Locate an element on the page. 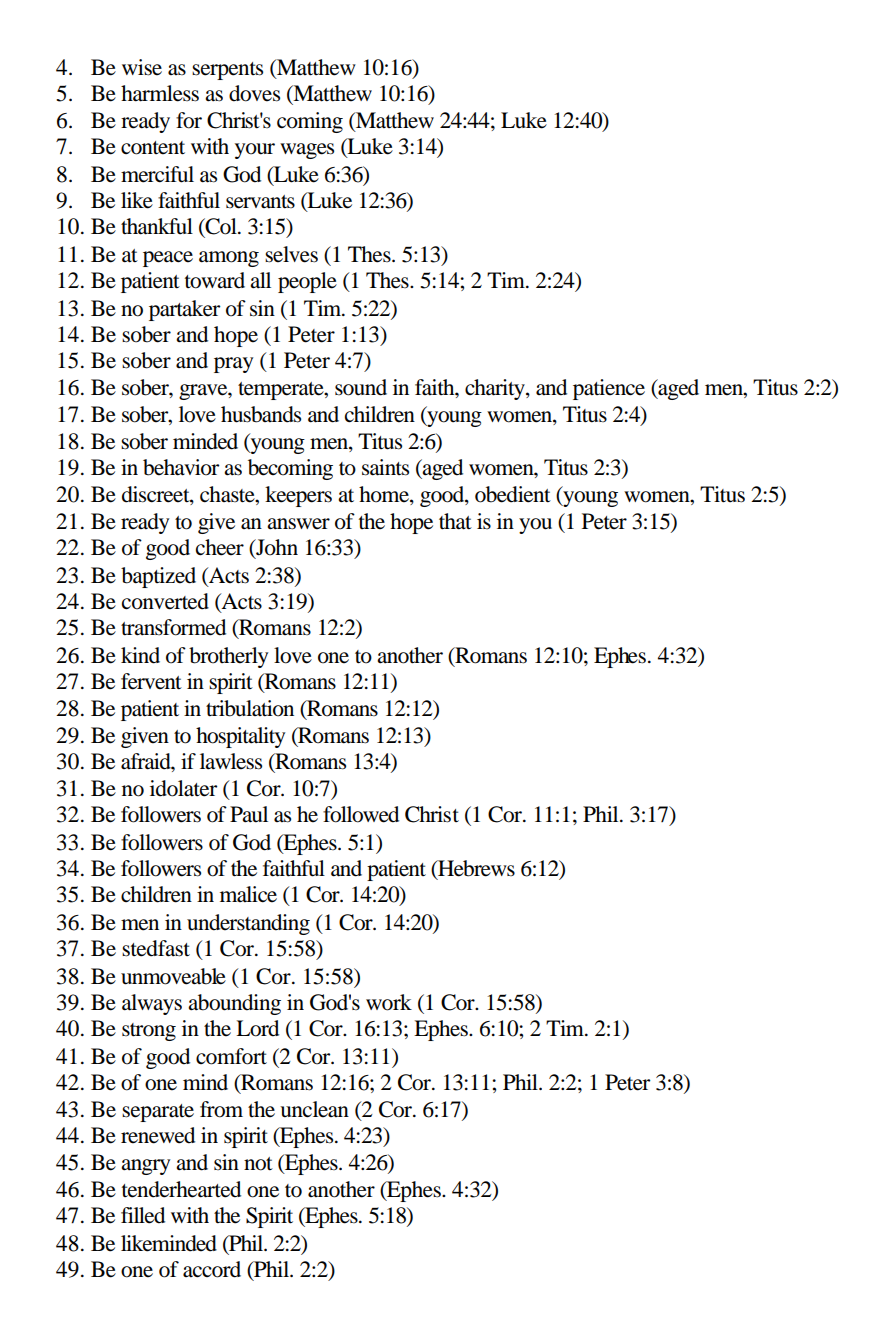  patience is located at coordinates (609, 389).
